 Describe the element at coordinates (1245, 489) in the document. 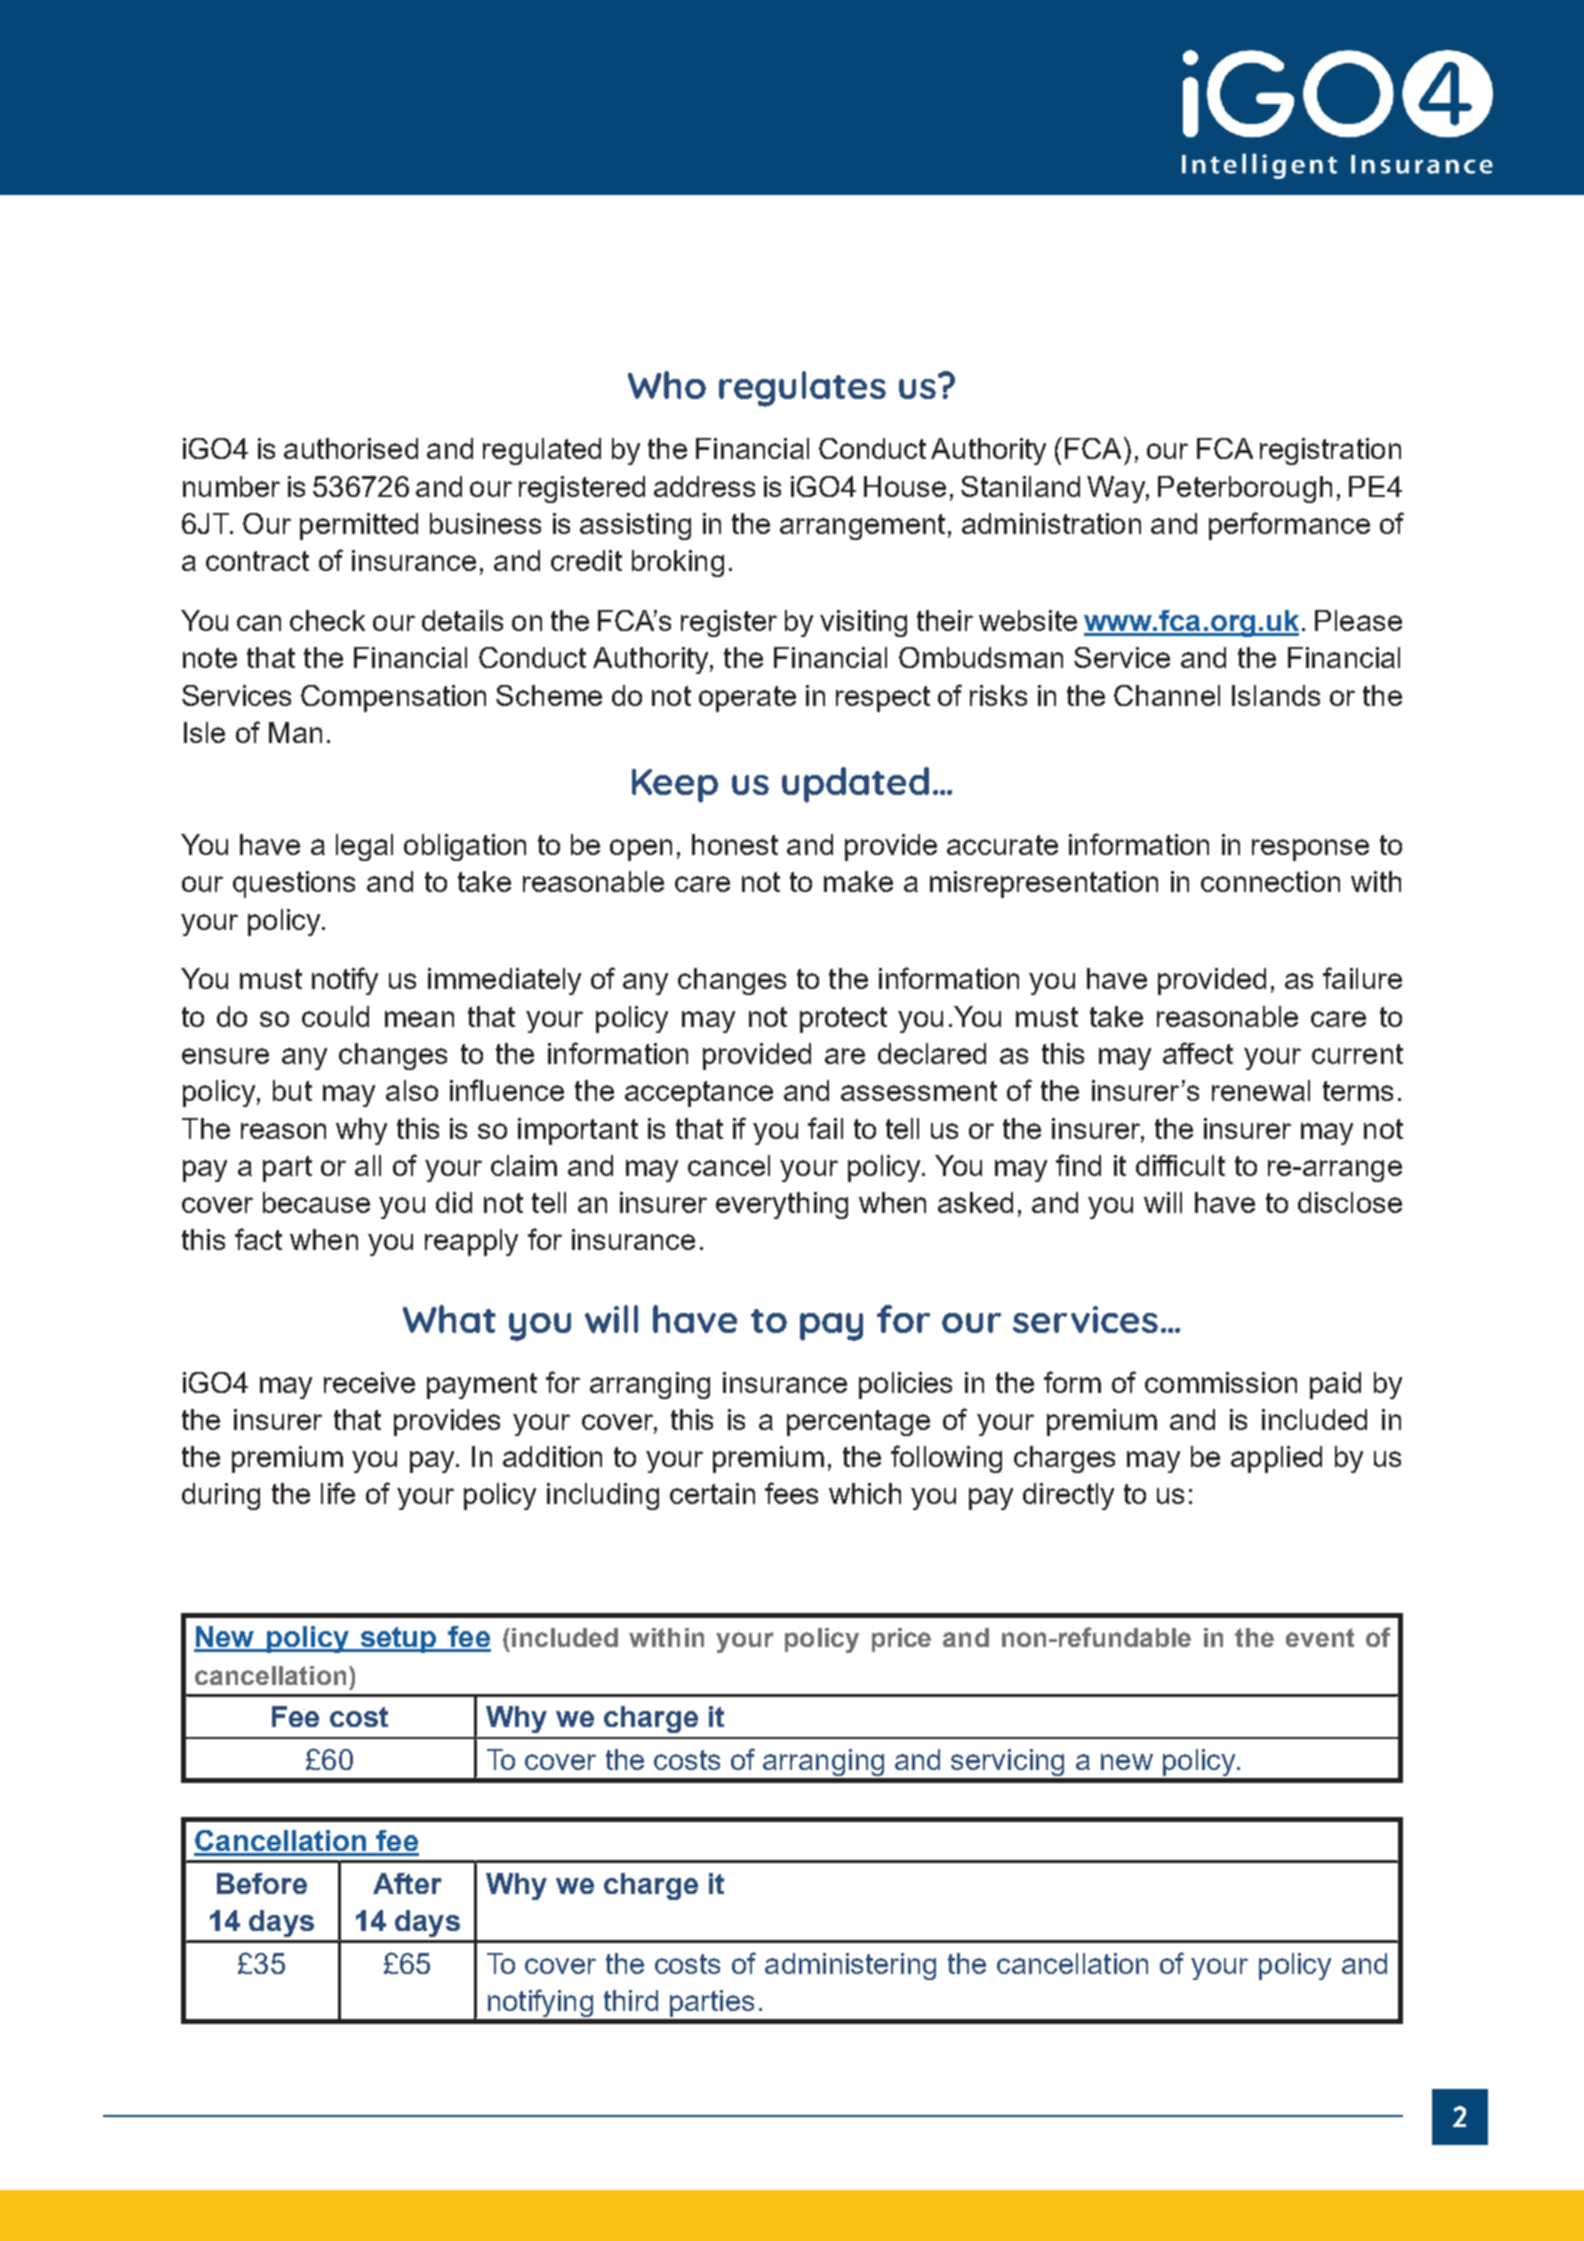

I see `Peterborough` at that location.
